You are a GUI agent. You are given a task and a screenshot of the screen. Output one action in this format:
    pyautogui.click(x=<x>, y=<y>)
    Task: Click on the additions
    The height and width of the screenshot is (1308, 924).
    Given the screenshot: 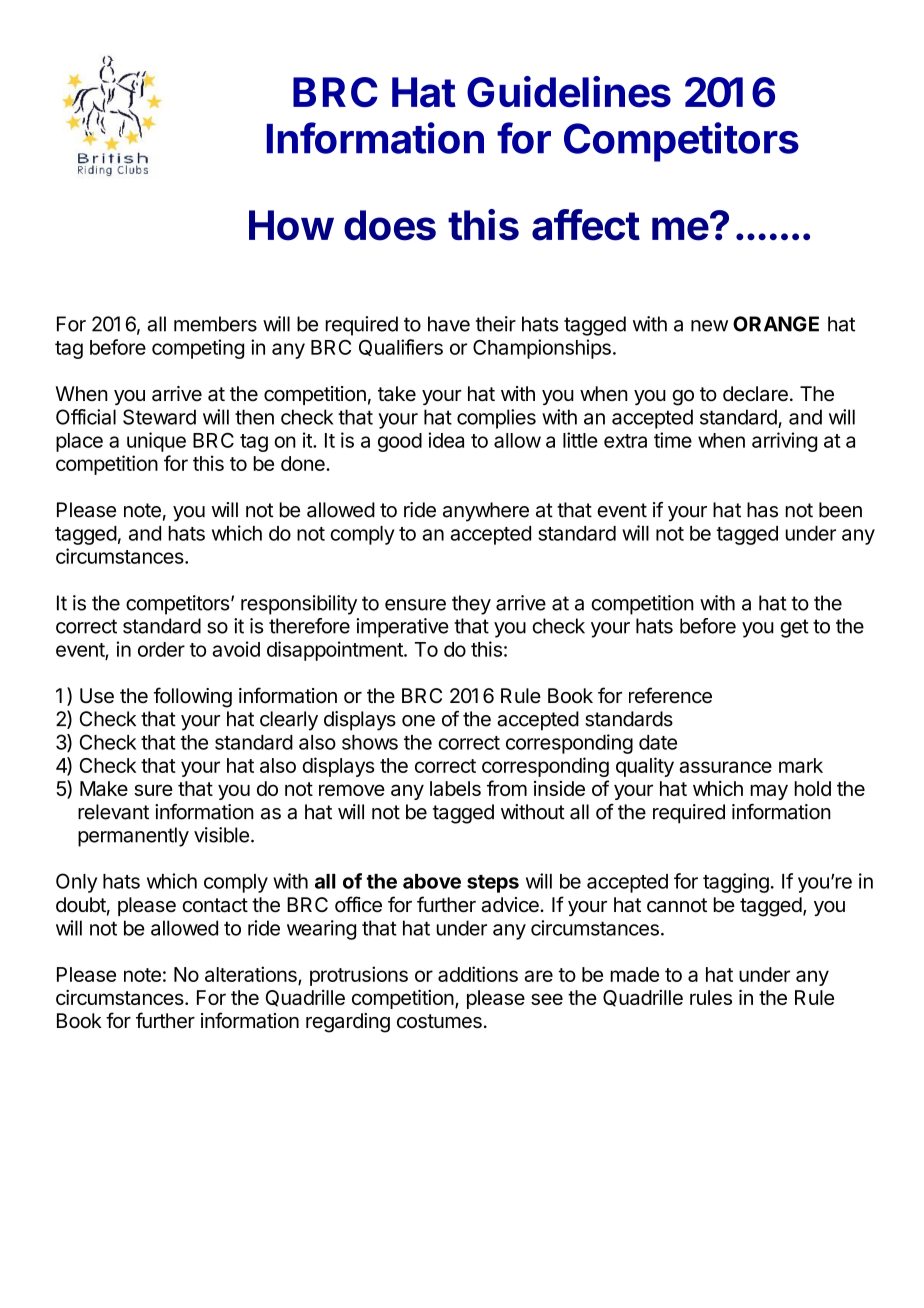 What is the action you would take?
    pyautogui.click(x=478, y=974)
